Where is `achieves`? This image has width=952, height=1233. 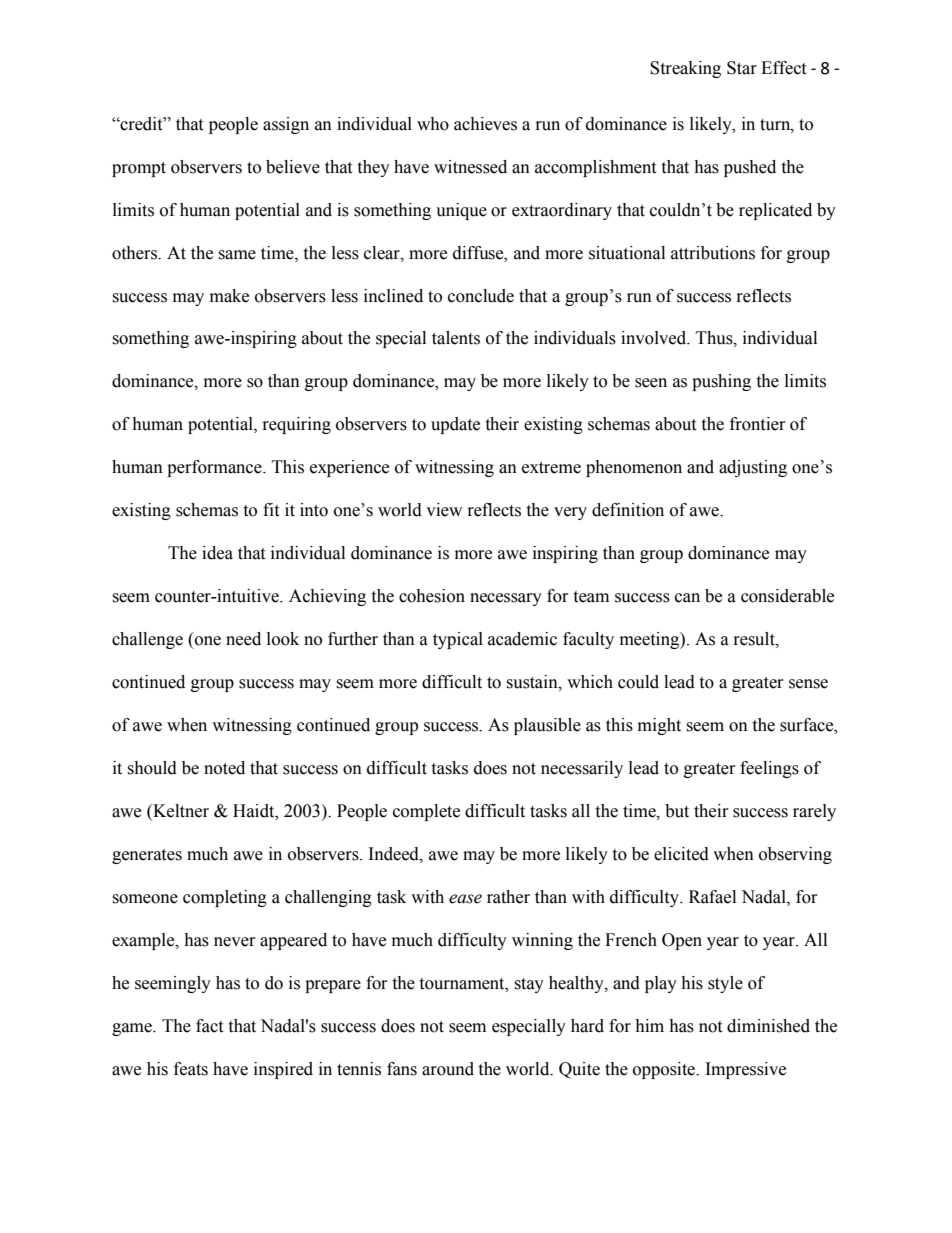 achieves is located at coordinates (485, 124).
